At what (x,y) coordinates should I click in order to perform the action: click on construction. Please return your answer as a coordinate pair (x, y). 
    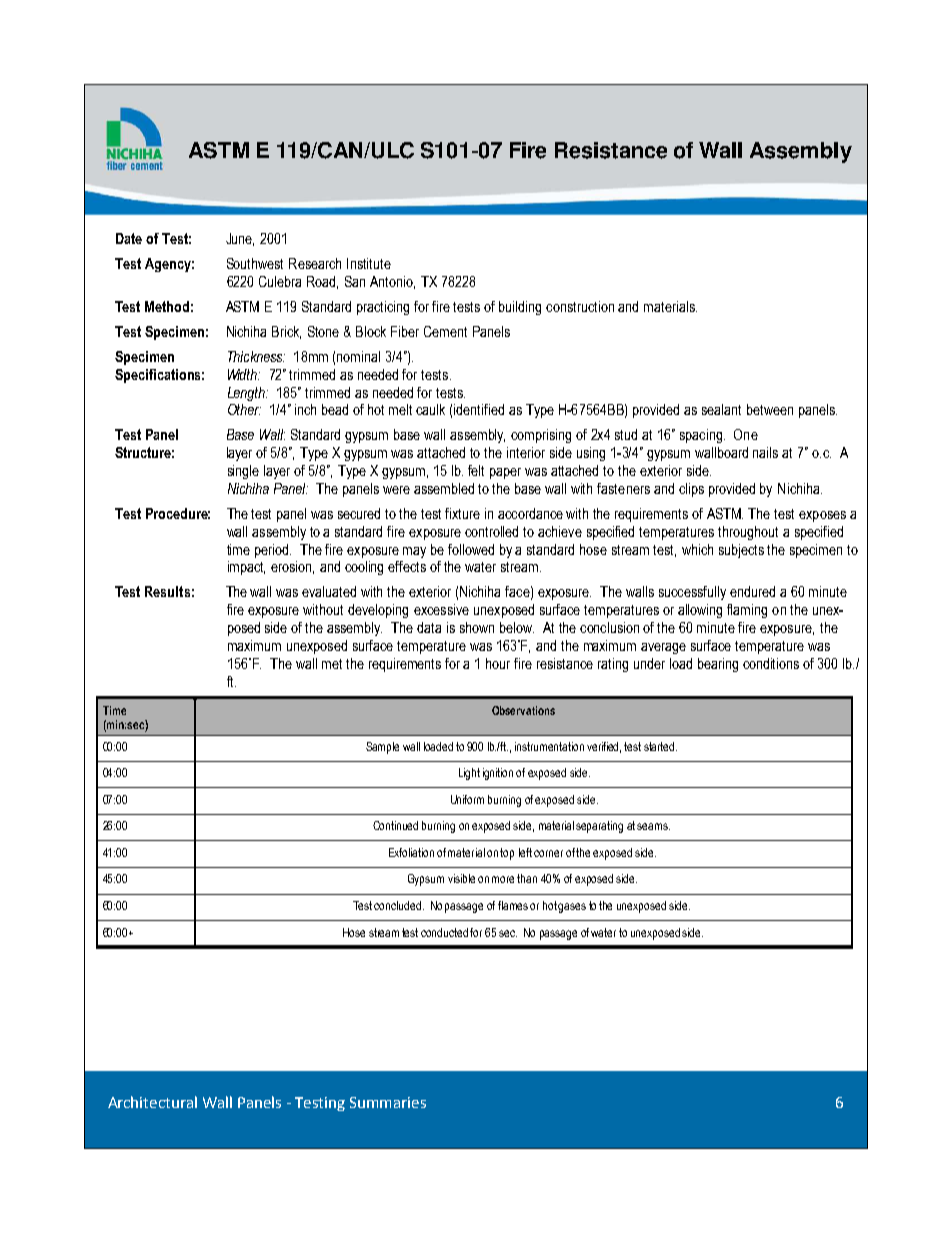
    Looking at the image, I should click on (580, 306).
